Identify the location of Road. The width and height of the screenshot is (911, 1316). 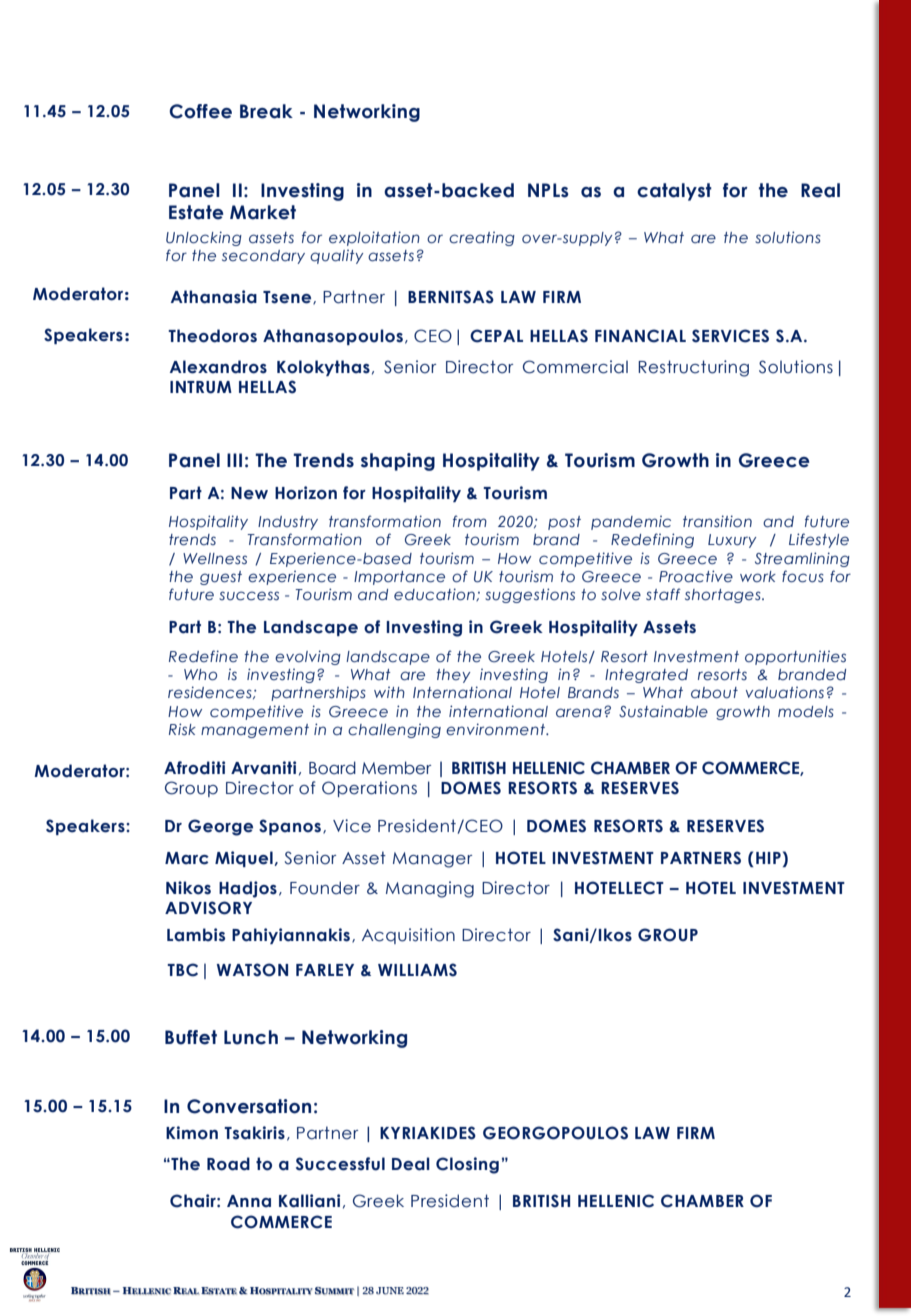
(228, 1164).
